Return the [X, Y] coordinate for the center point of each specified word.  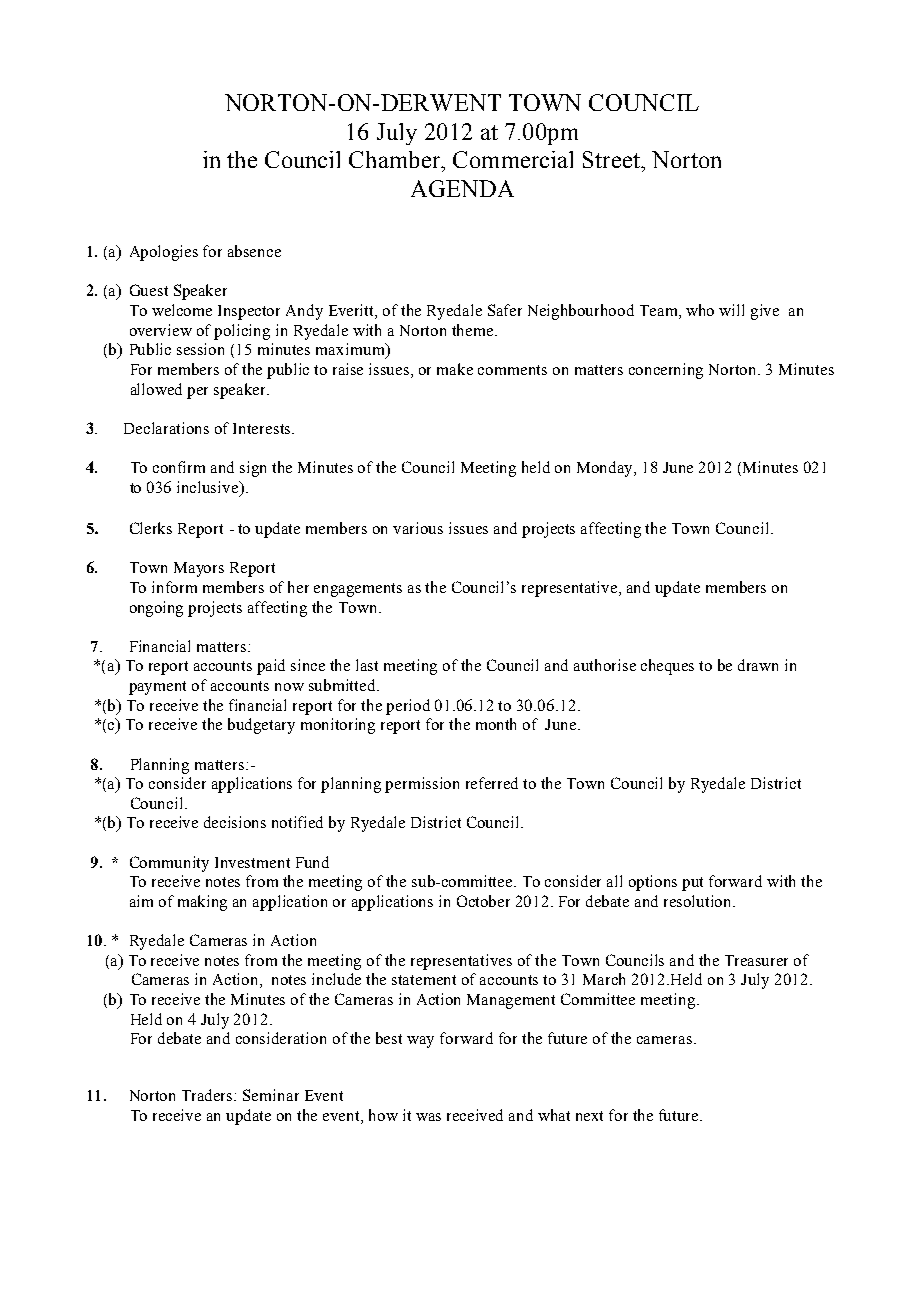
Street [612, 159]
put [692, 884]
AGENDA [462, 188]
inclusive [209, 488]
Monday [606, 469]
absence [254, 251]
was [428, 1117]
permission [422, 785]
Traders [209, 1095]
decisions [235, 822]
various [418, 528]
